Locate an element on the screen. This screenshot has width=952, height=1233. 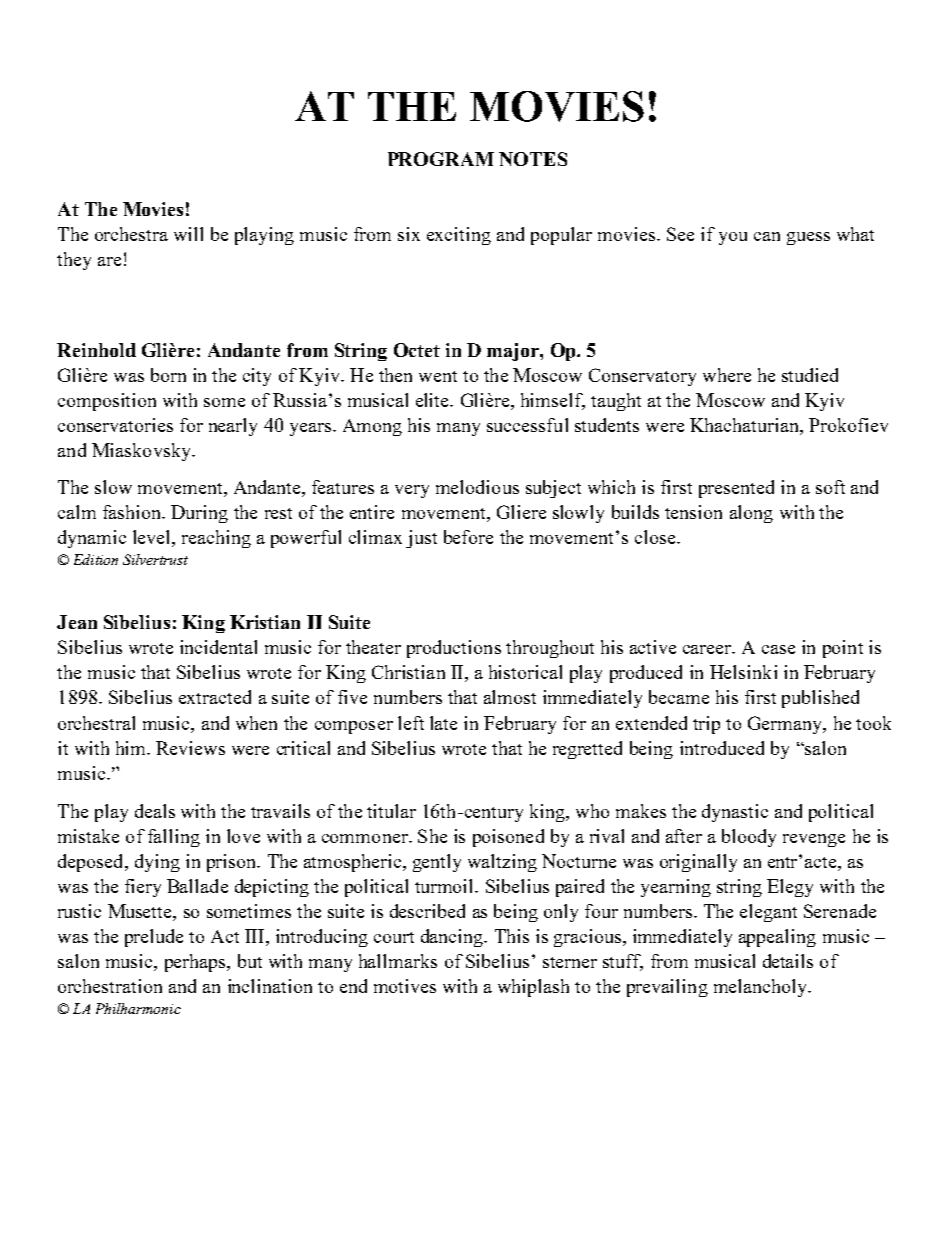
studied is located at coordinates (810, 375).
